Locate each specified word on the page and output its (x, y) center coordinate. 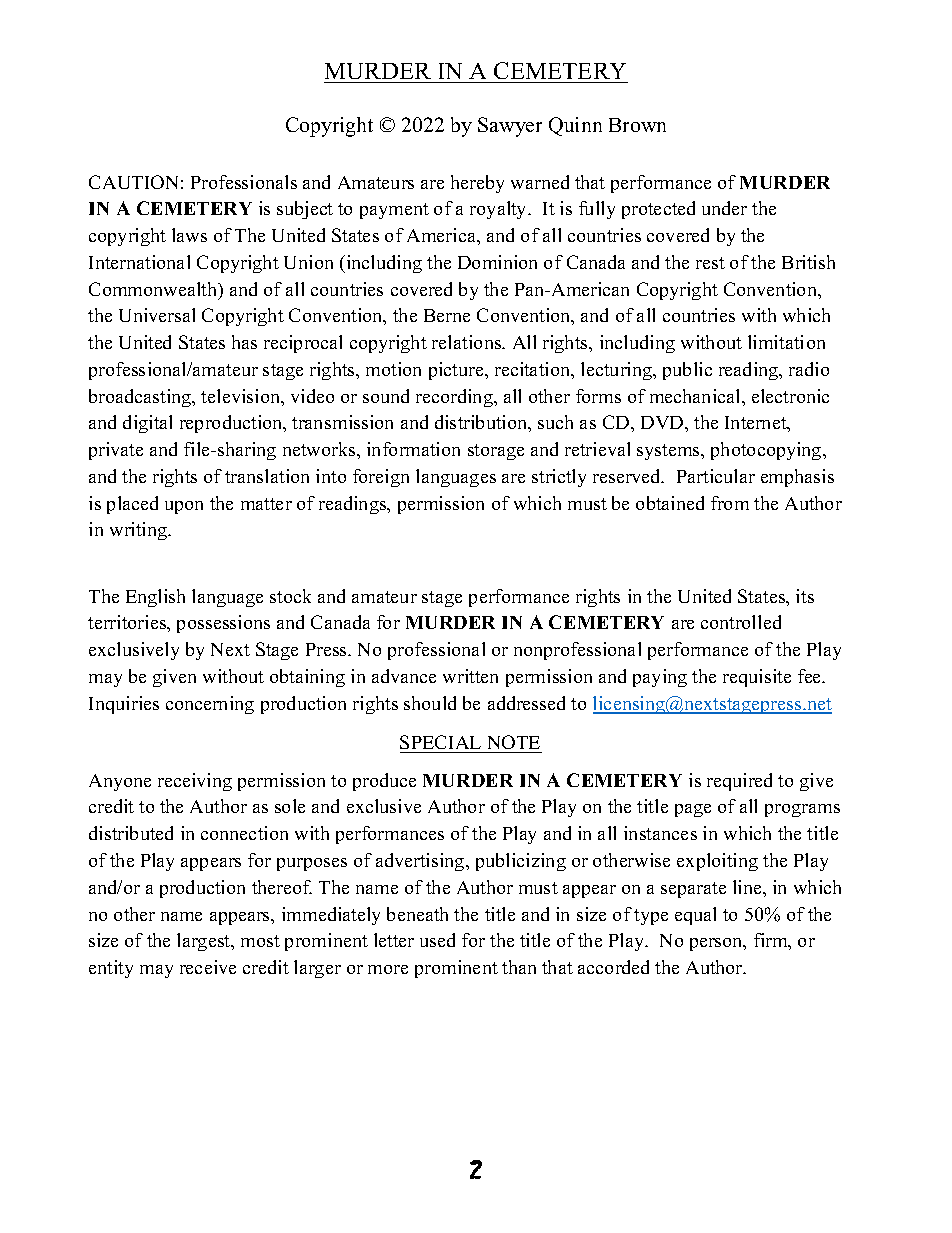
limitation (786, 342)
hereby (477, 184)
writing (140, 531)
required (739, 782)
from (730, 503)
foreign (381, 478)
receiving (195, 782)
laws (189, 235)
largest (205, 942)
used (437, 940)
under (724, 208)
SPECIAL (440, 742)
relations (468, 342)
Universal (157, 315)
